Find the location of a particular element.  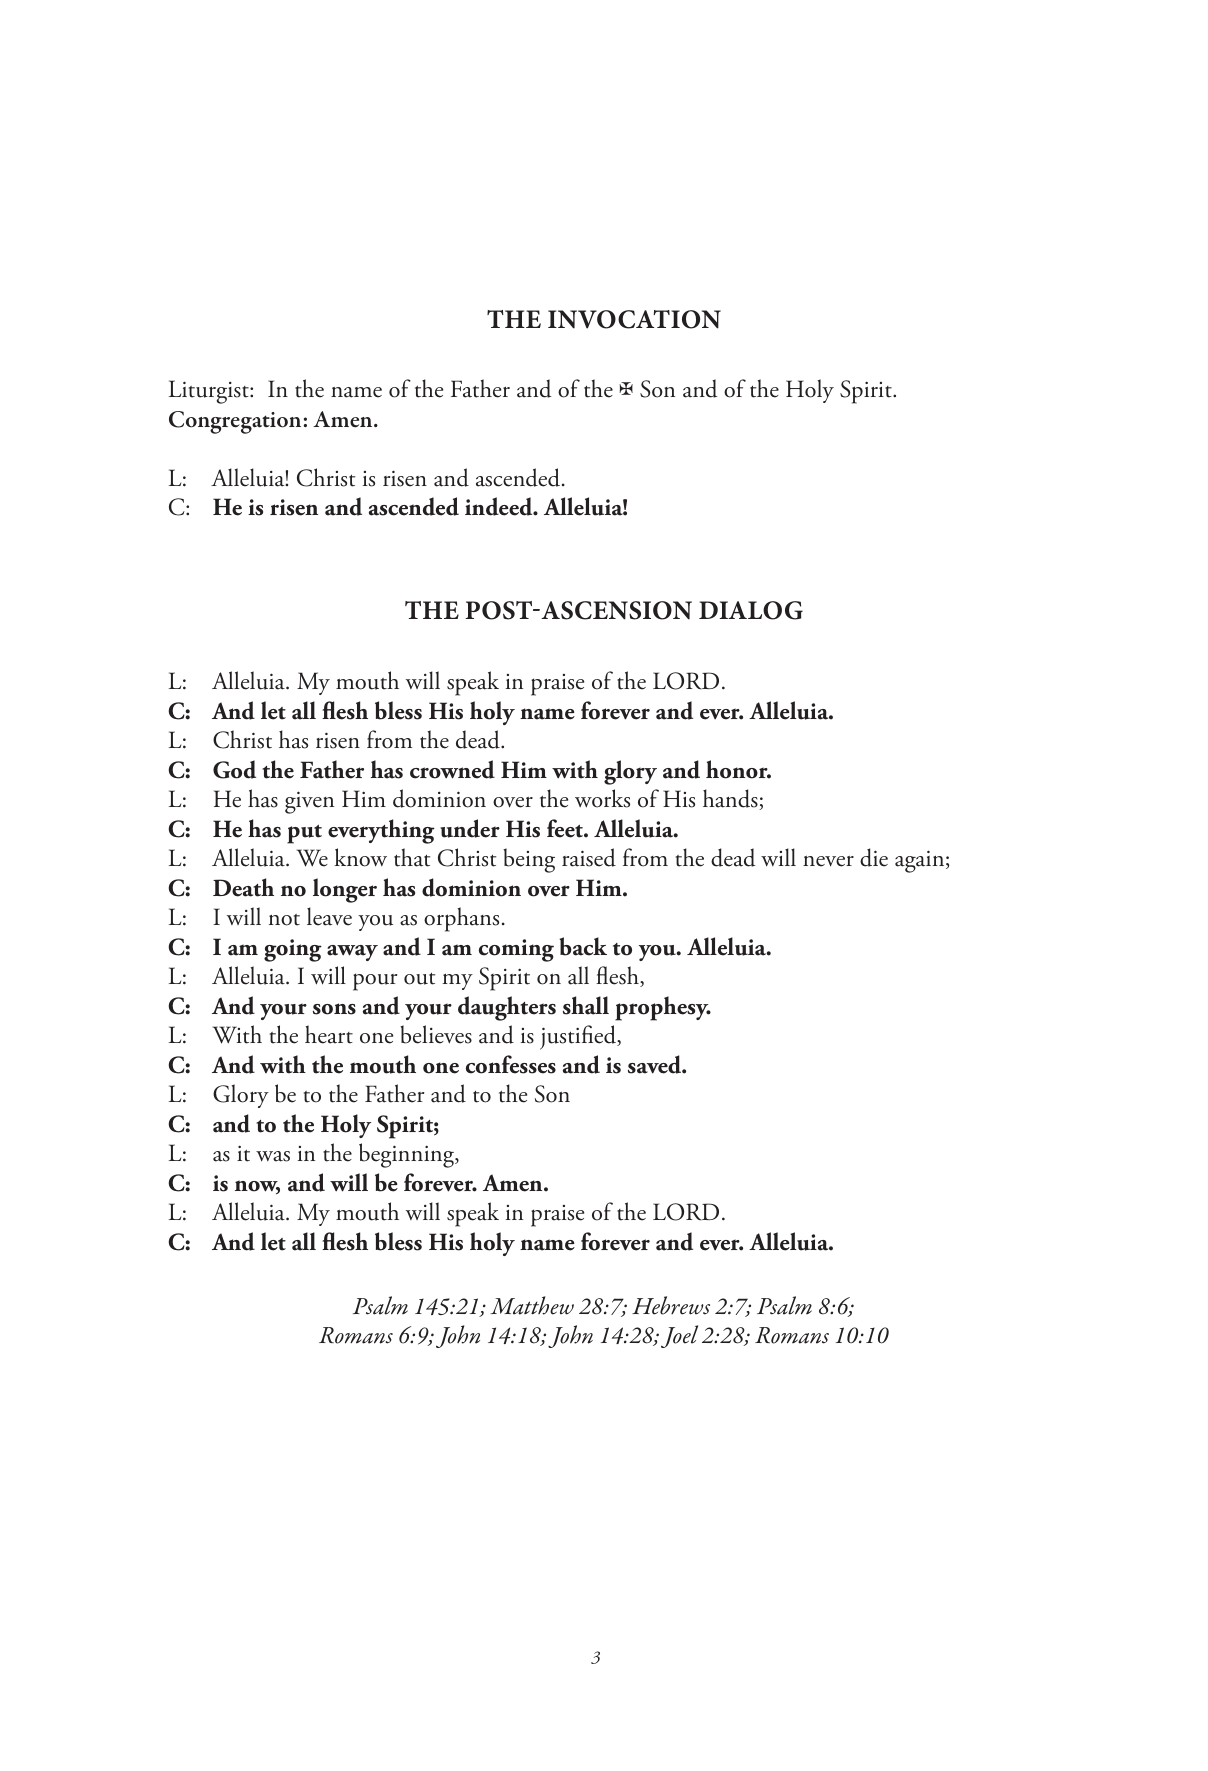

was is located at coordinates (273, 1156).
